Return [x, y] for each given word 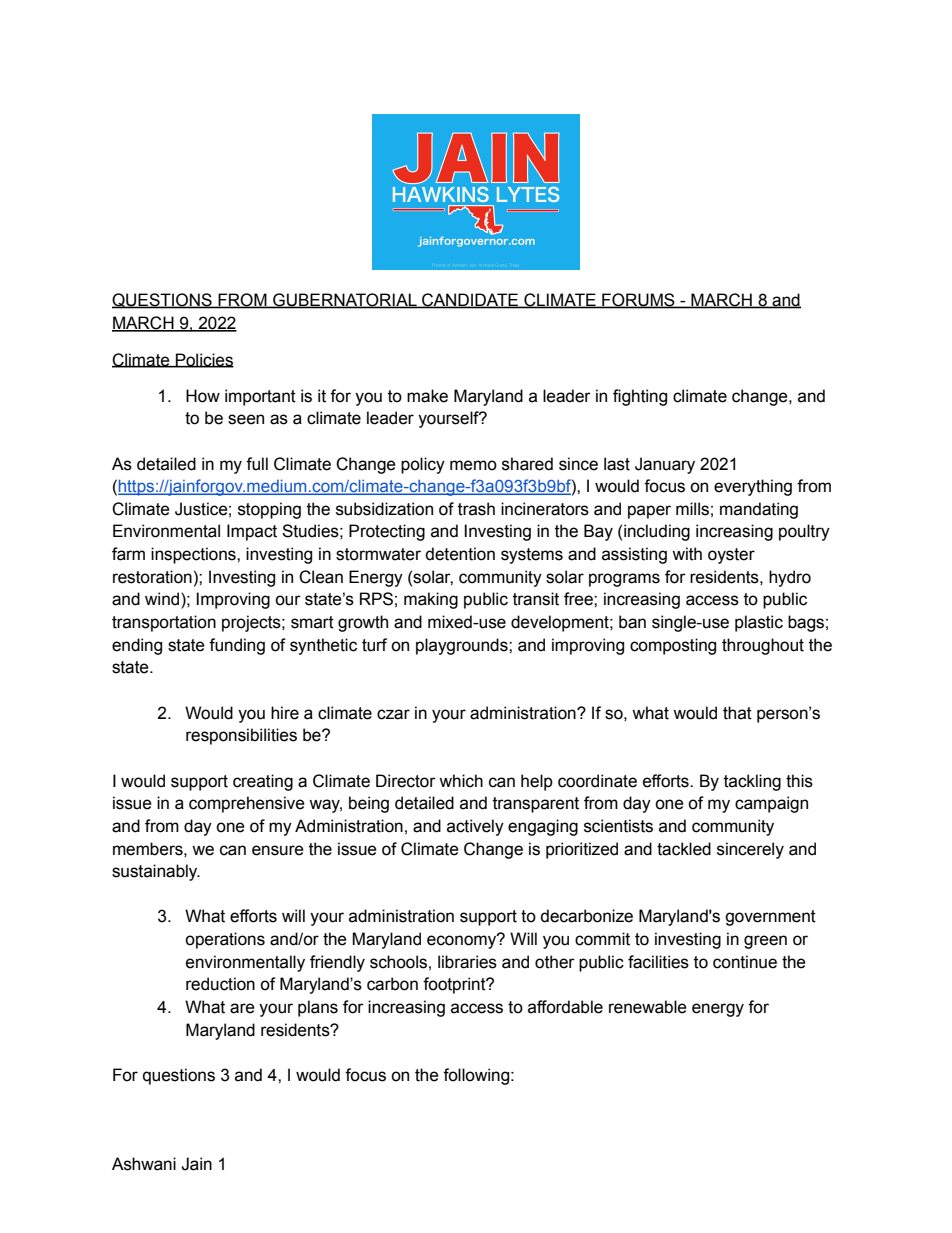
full [257, 464]
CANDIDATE [470, 300]
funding [237, 646]
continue [745, 962]
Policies [204, 360]
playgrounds [463, 646]
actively [475, 827]
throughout [763, 646]
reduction [220, 984]
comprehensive [247, 804]
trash [476, 509]
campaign [771, 804]
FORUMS [638, 300]
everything [753, 487]
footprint [455, 985]
